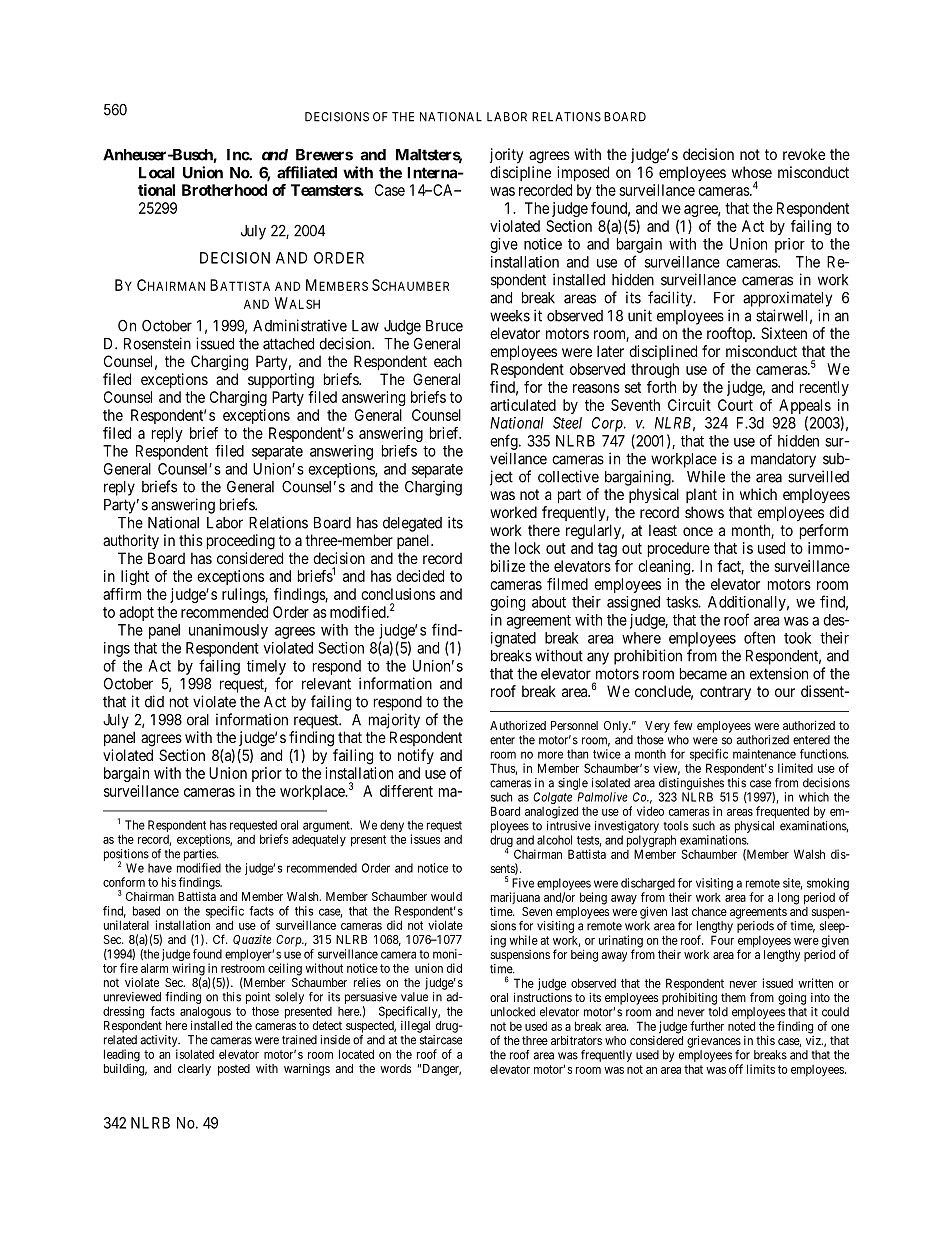 The height and width of the screenshot is (1233, 952). What do you see at coordinates (194, 1070) in the screenshot?
I see `clearly` at bounding box center [194, 1070].
